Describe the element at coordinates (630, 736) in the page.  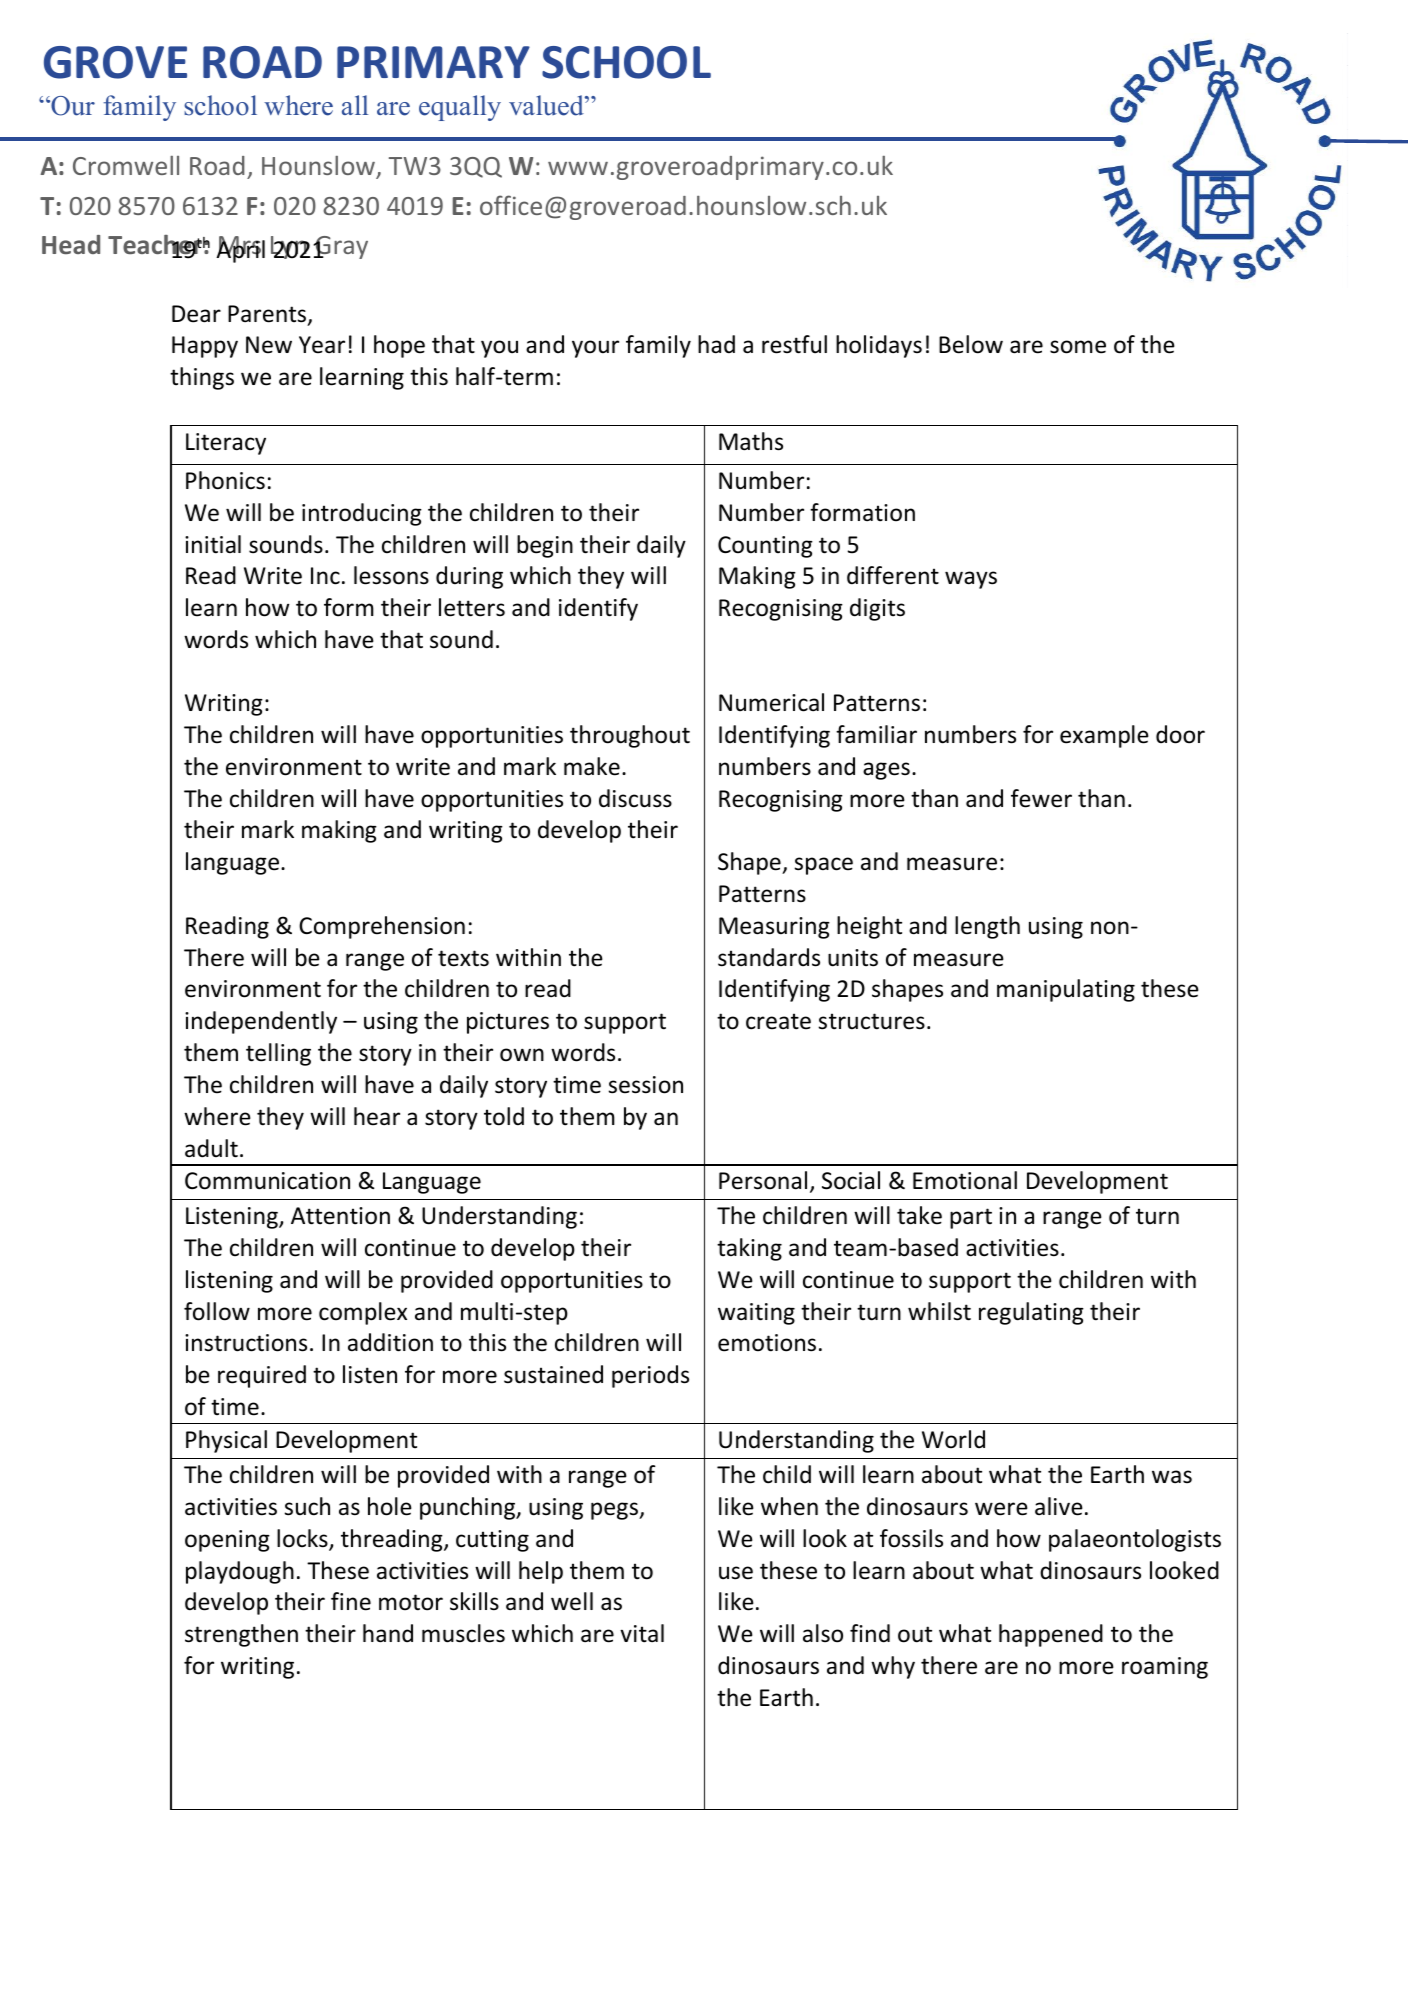
I see `throughout` at that location.
